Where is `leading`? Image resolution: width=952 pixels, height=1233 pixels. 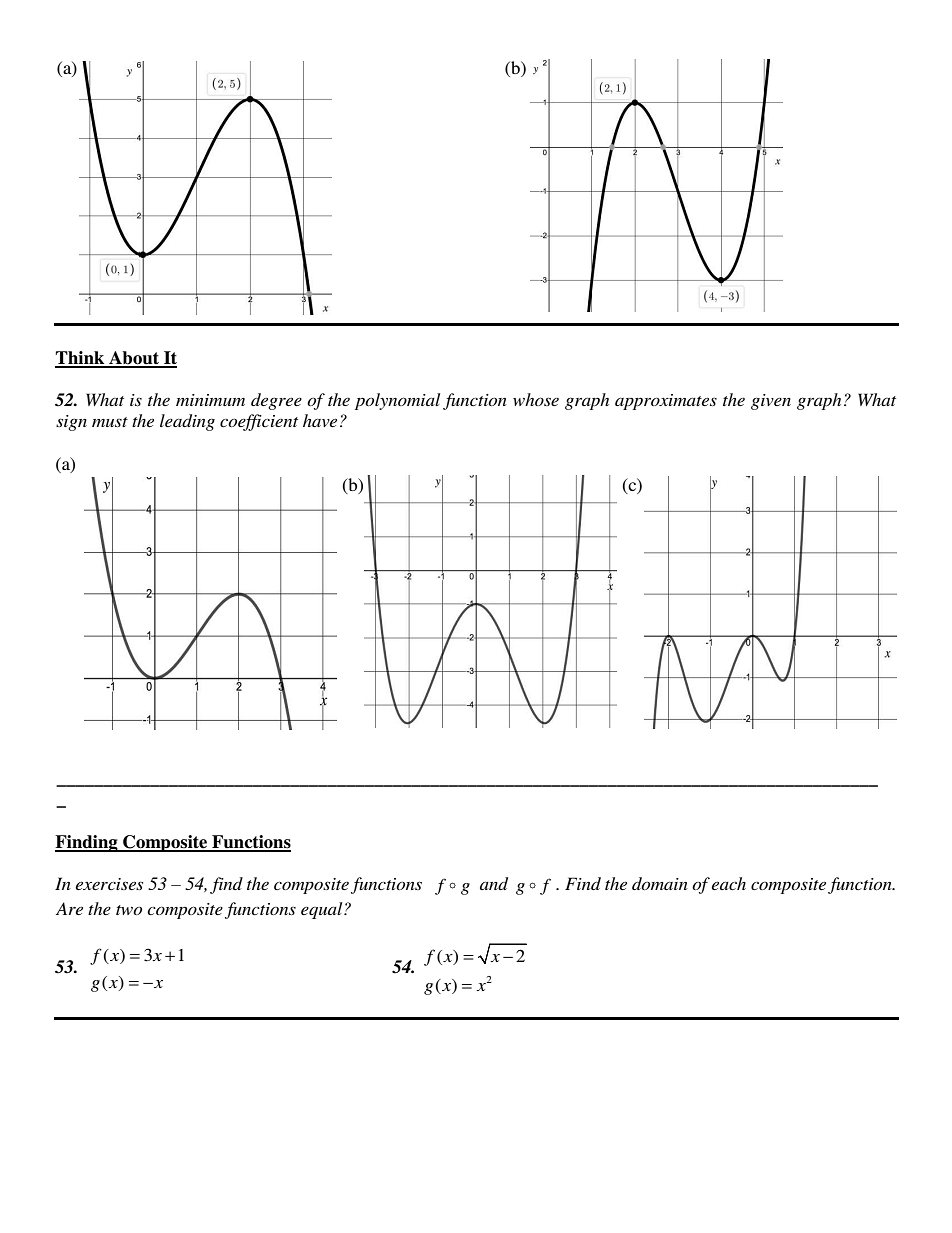 leading is located at coordinates (187, 422).
